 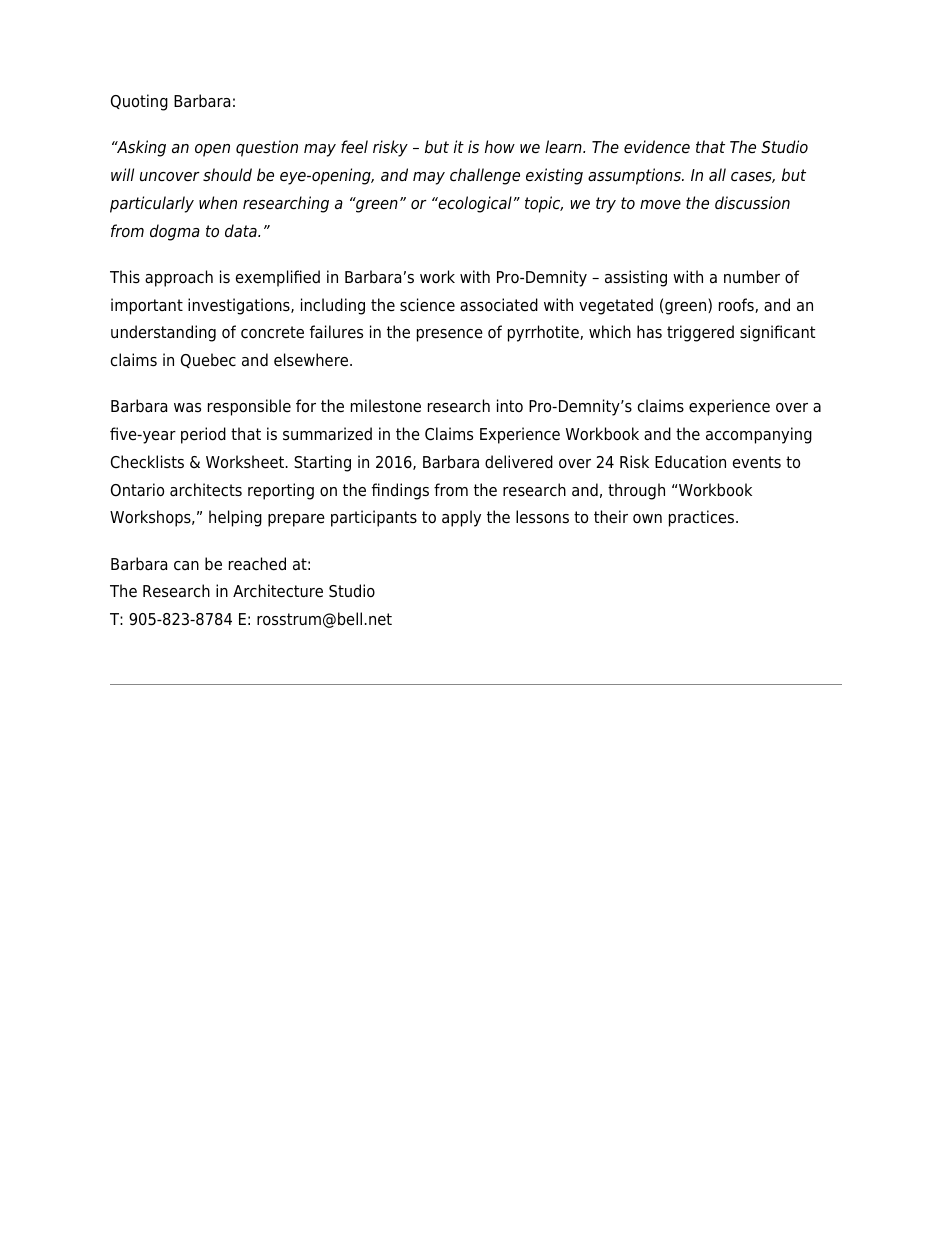 I want to click on presence, so click(x=450, y=335).
